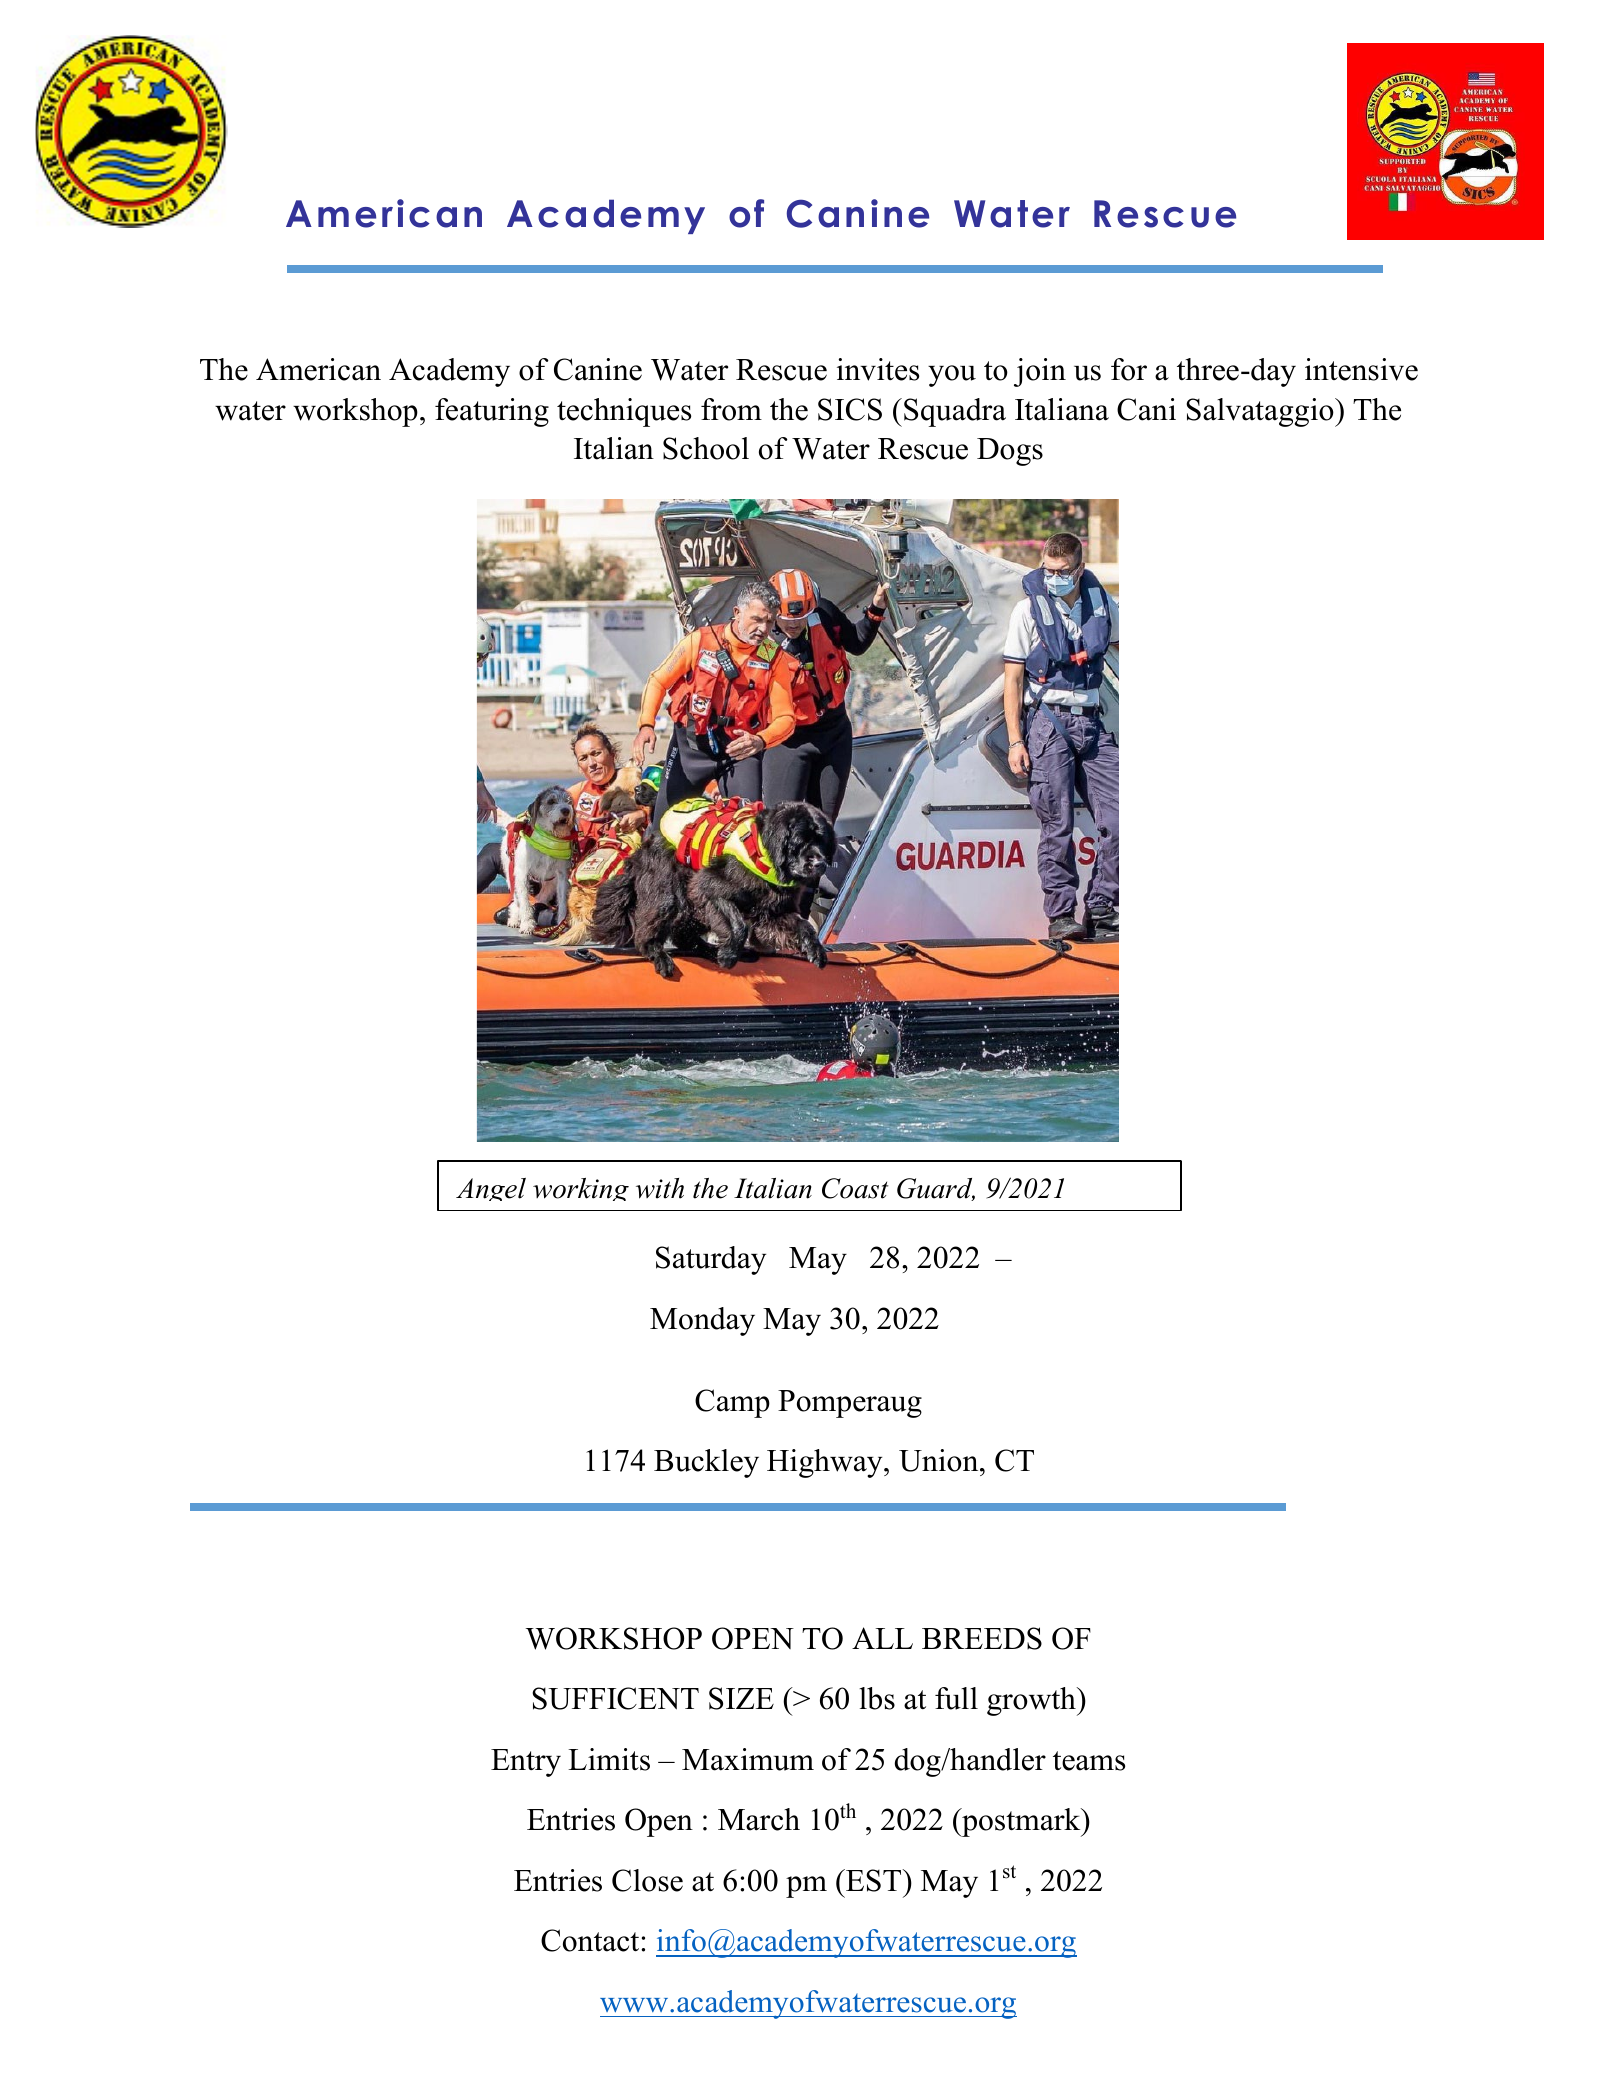  What do you see at coordinates (591, 1940) in the screenshot?
I see `Contact` at bounding box center [591, 1940].
